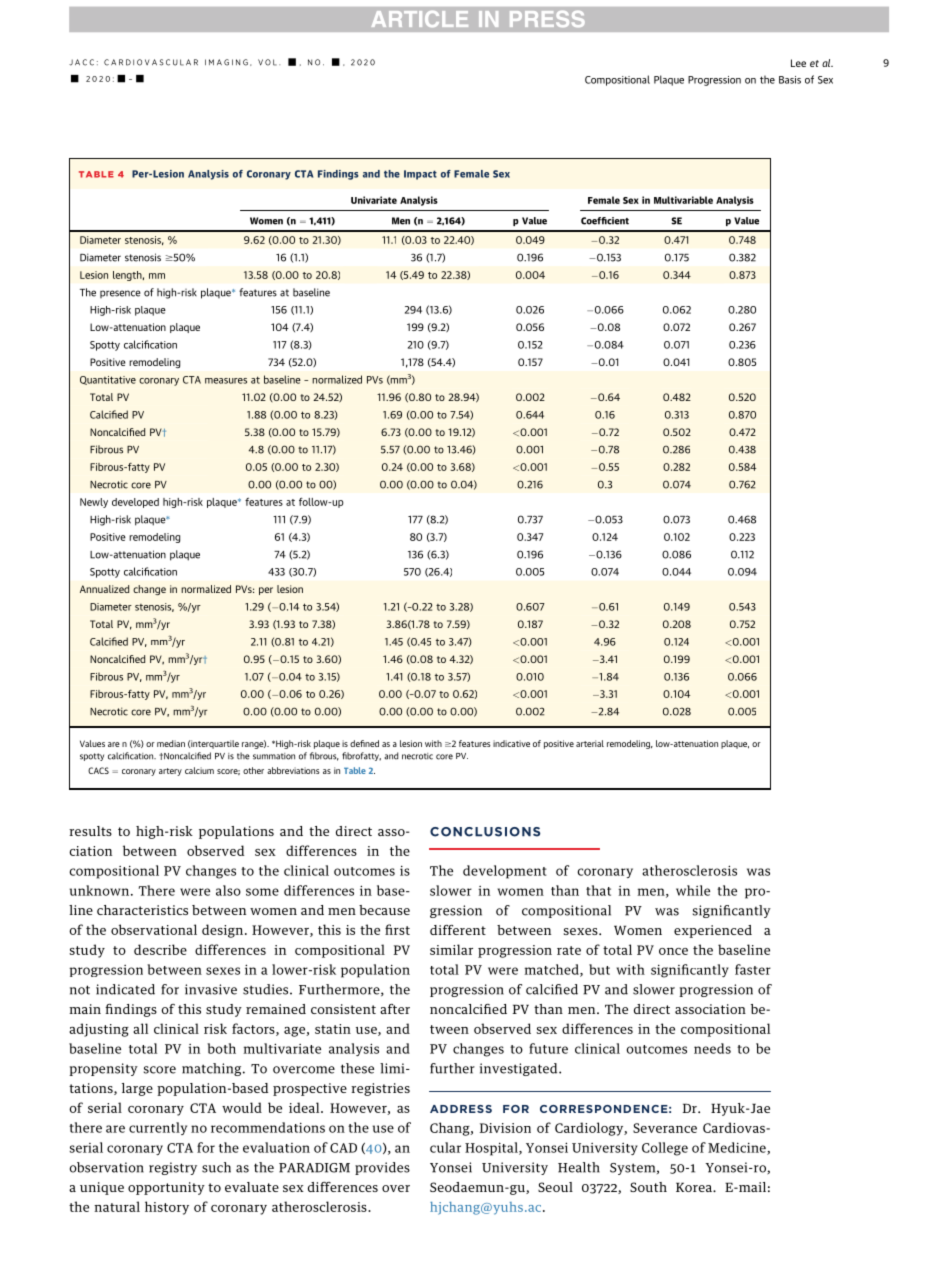 Image resolution: width=952 pixels, height=1280 pixels. I want to click on Basis, so click(790, 80).
